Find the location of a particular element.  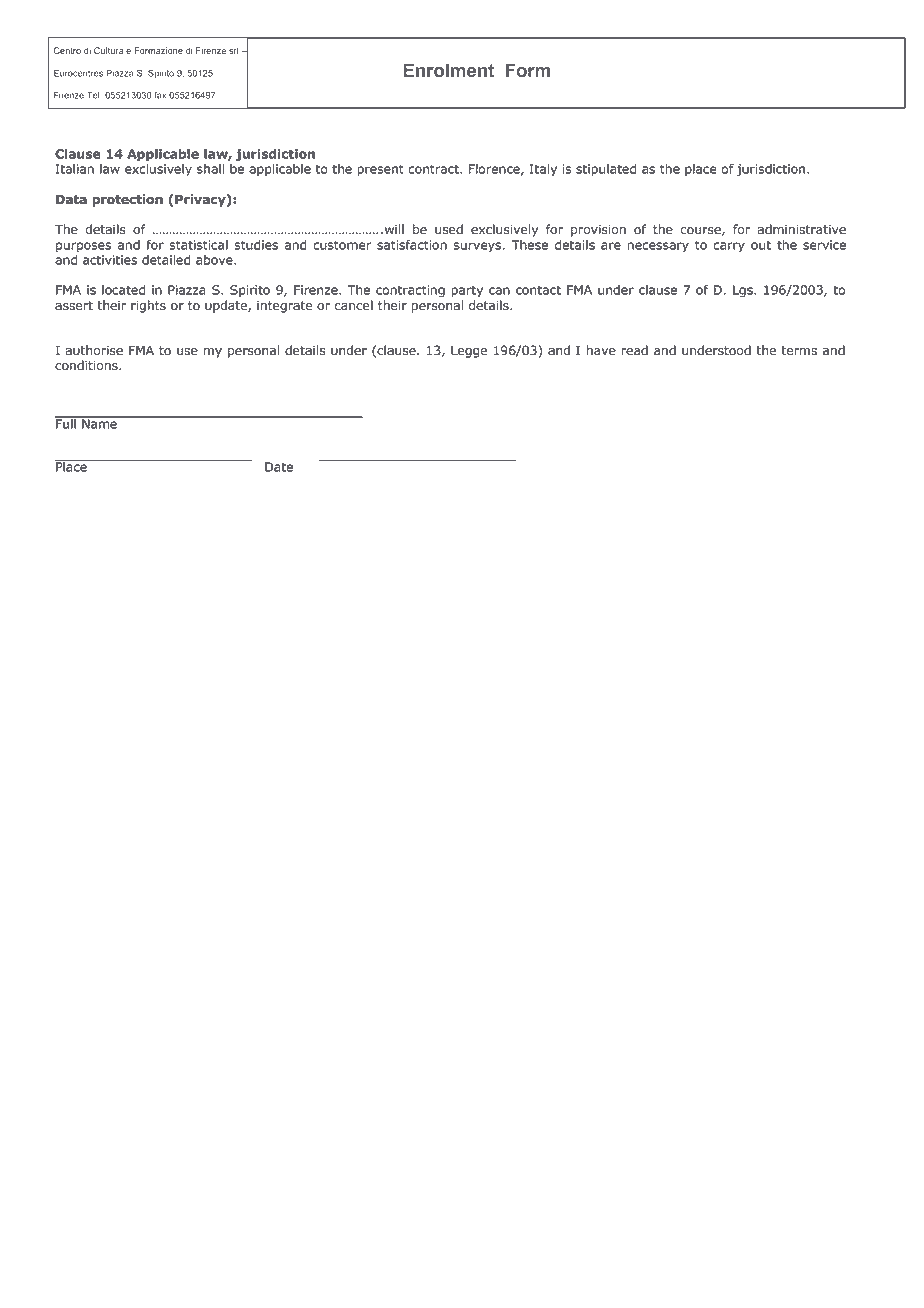

Cultura is located at coordinates (108, 50).
